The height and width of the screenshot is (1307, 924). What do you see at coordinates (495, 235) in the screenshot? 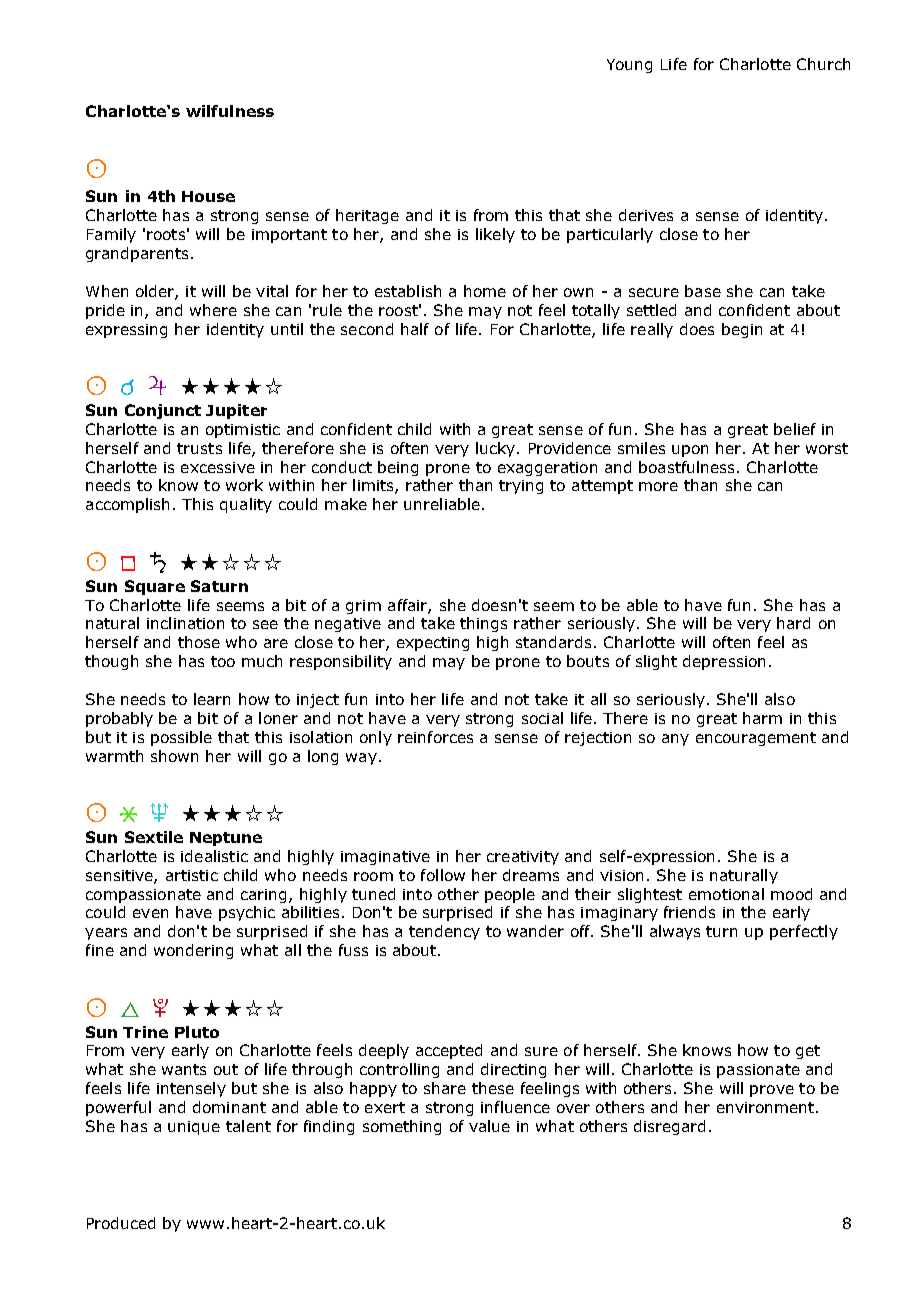
I see `likely` at bounding box center [495, 235].
